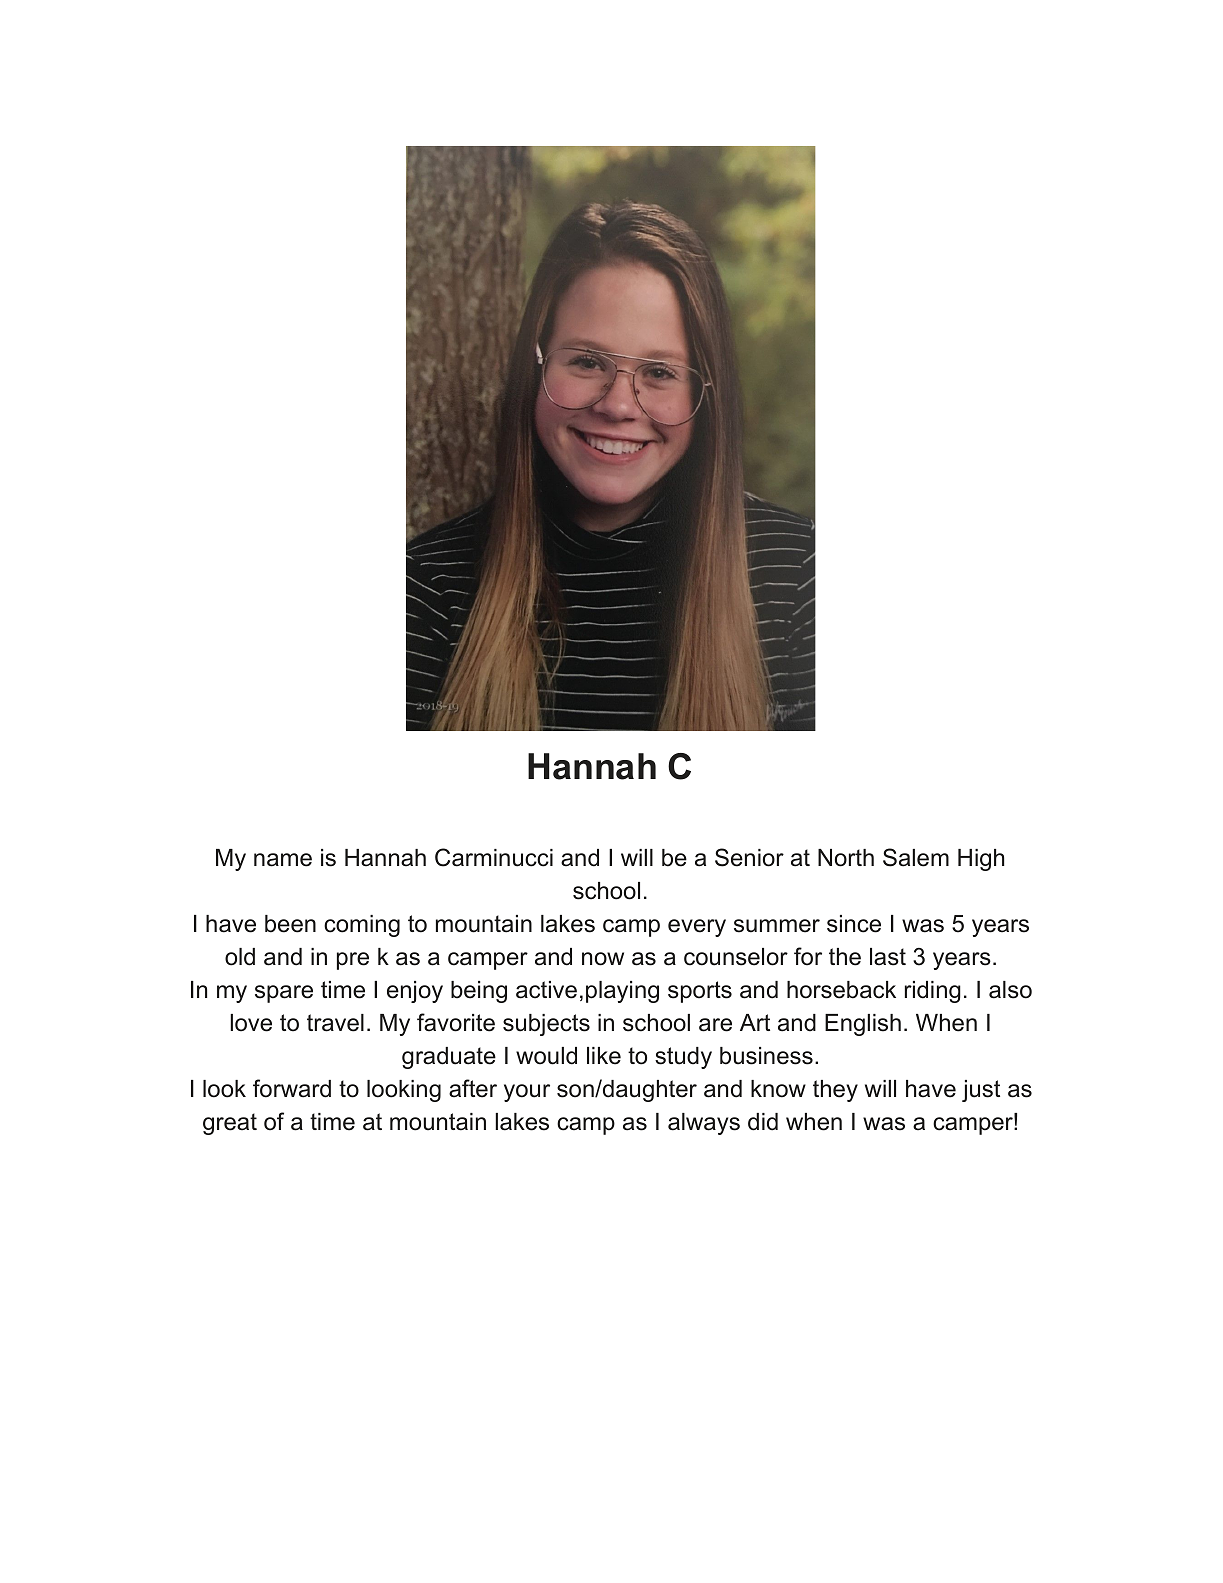 This screenshot has height=1583, width=1223. Describe the element at coordinates (335, 1023) in the screenshot. I see `travel` at that location.
